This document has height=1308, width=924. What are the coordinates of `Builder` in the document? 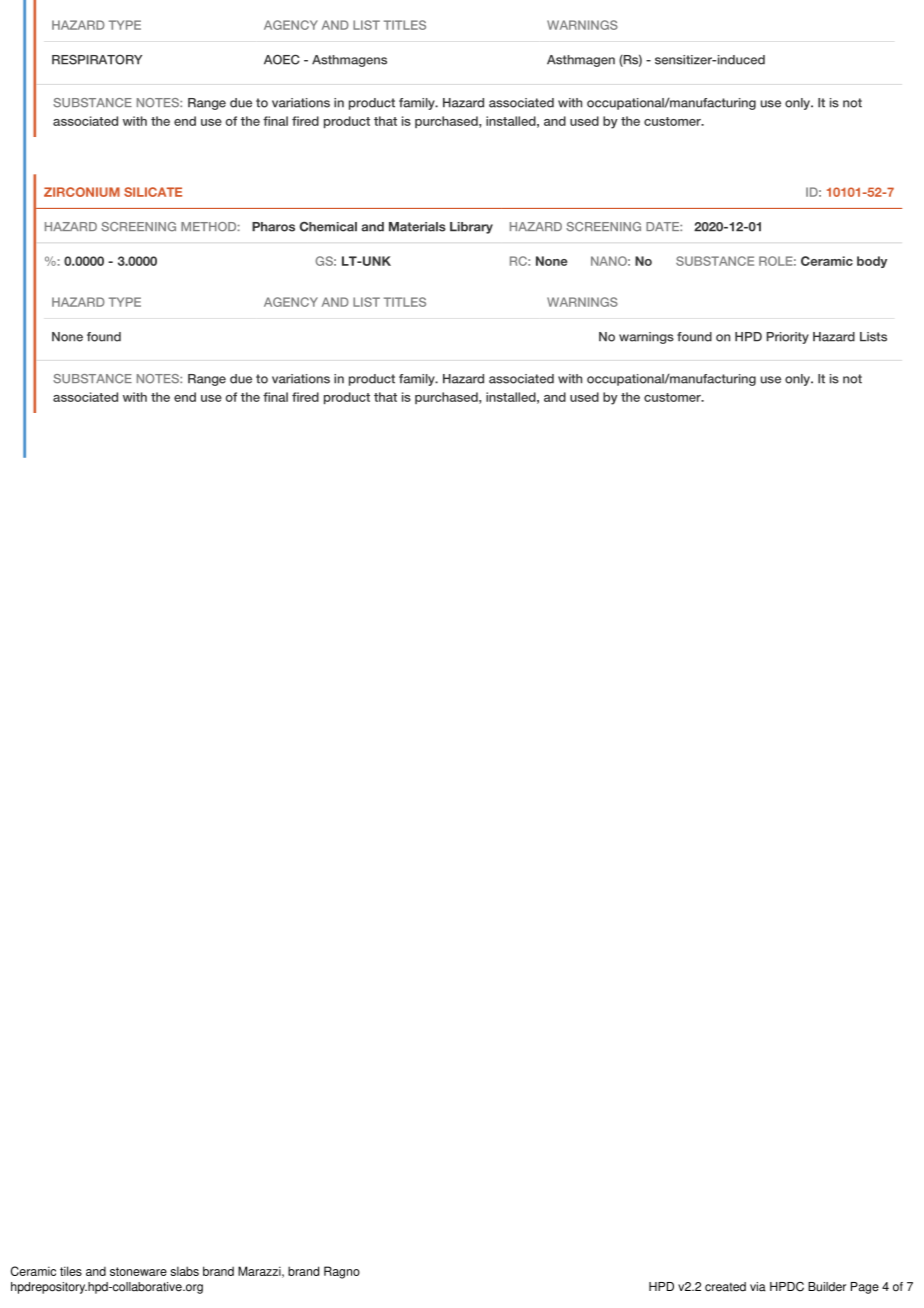 It's located at (827, 1287).
